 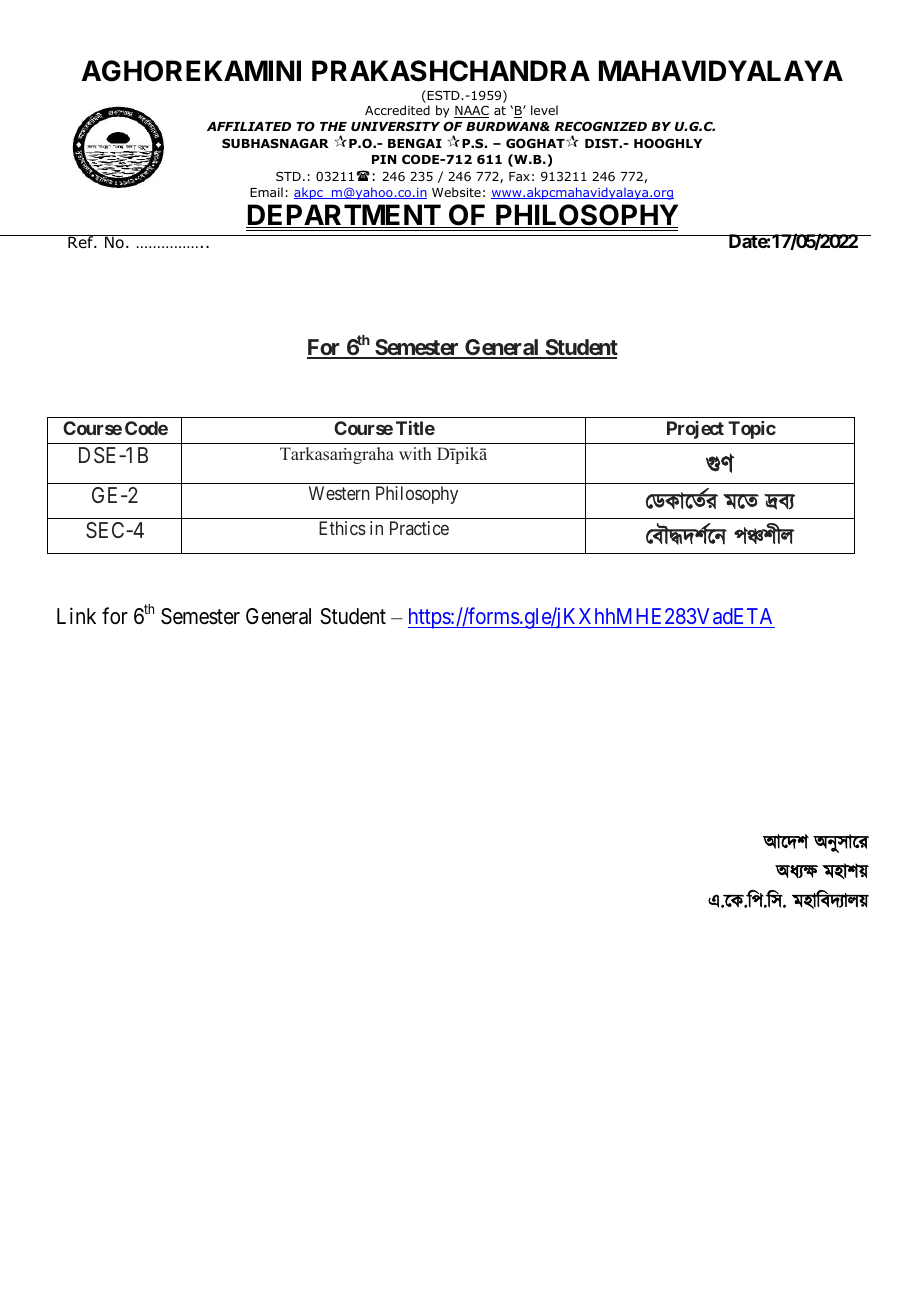 What do you see at coordinates (249, 126) in the page?
I see `AFFILIATED` at bounding box center [249, 126].
